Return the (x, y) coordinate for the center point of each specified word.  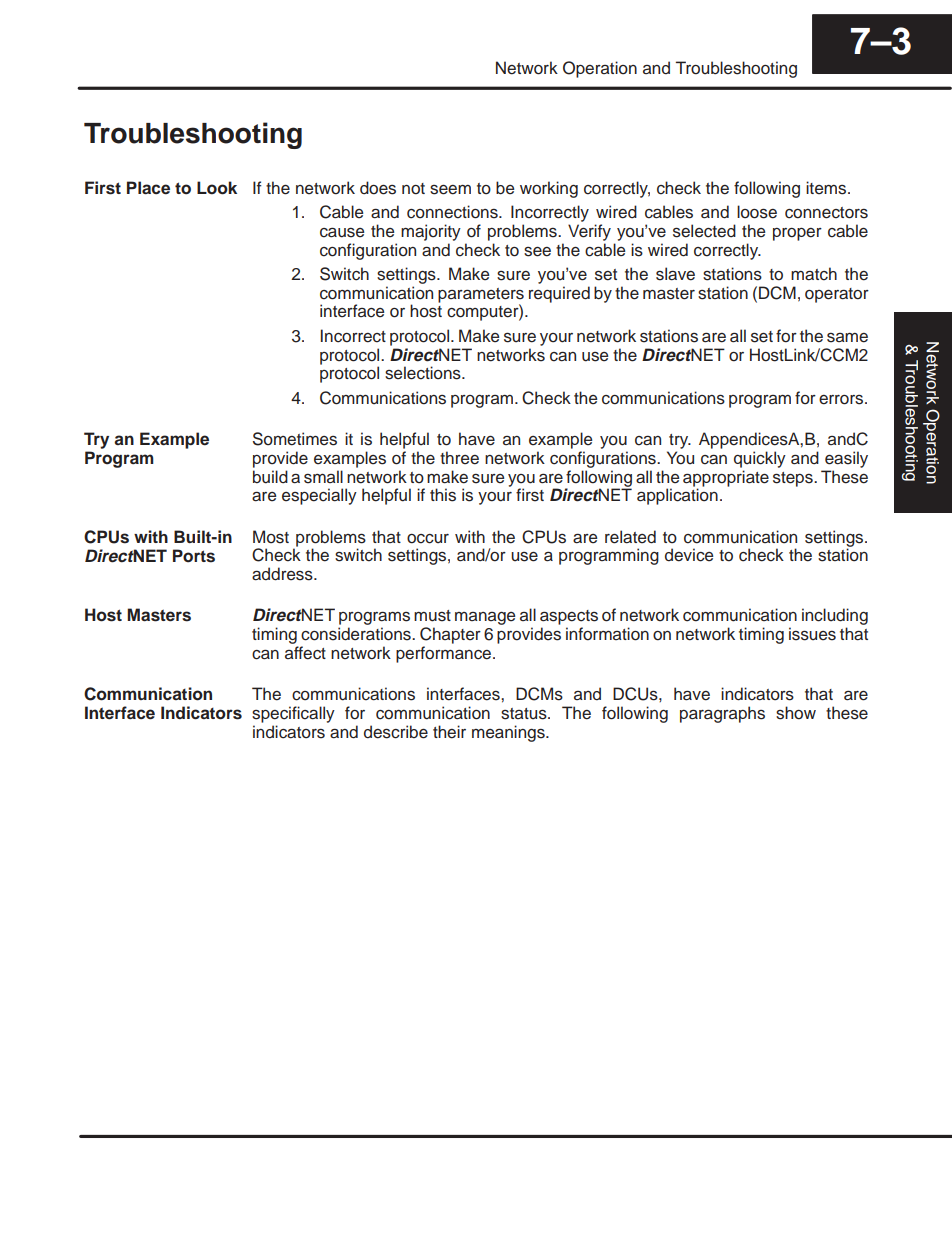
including (835, 616)
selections (424, 373)
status (525, 714)
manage (485, 618)
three (459, 458)
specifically (293, 714)
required (559, 294)
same (847, 338)
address (283, 574)
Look (217, 188)
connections (453, 212)
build (270, 477)
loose (757, 212)
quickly (760, 459)
